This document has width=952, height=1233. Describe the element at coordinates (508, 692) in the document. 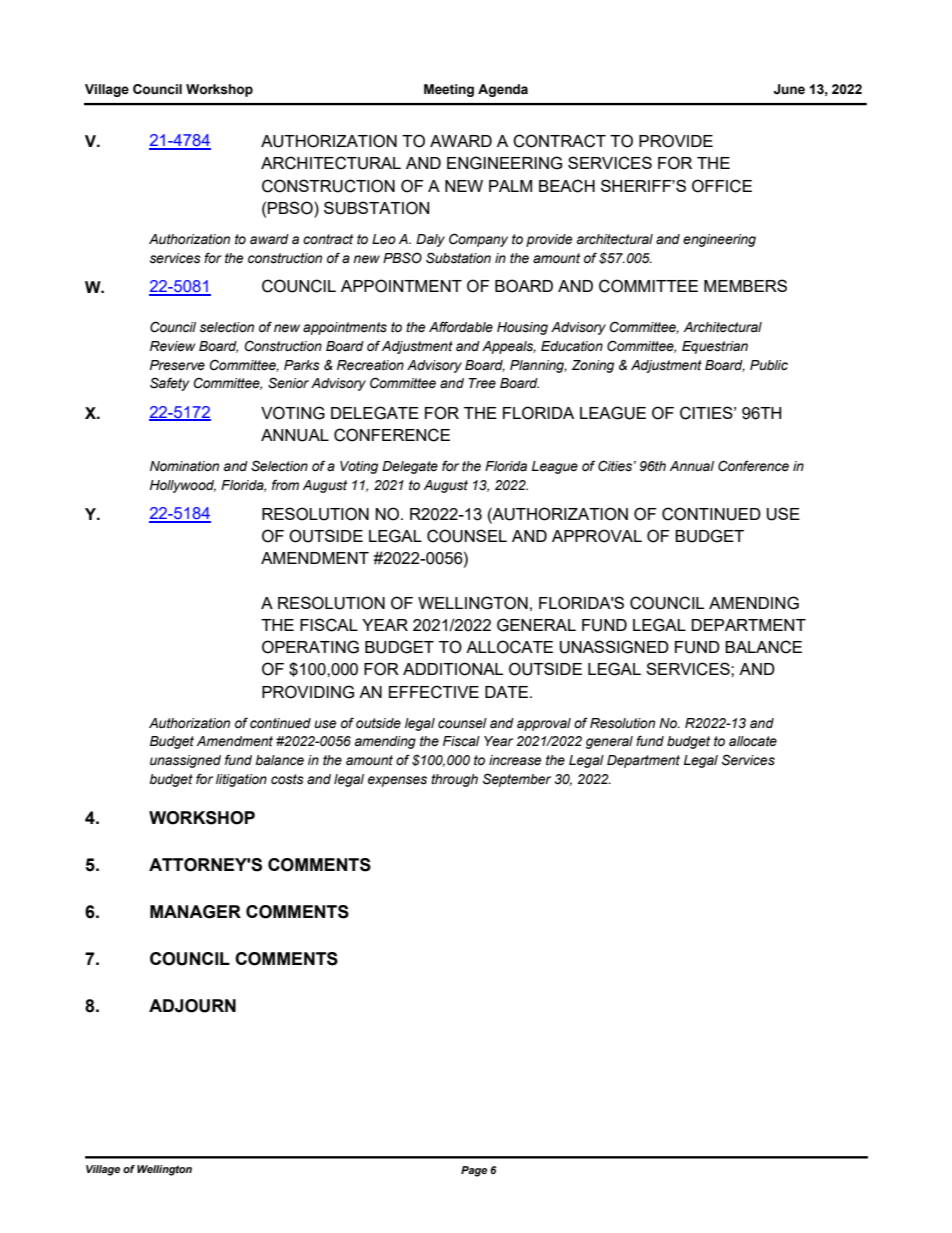

I see `DATE` at that location.
